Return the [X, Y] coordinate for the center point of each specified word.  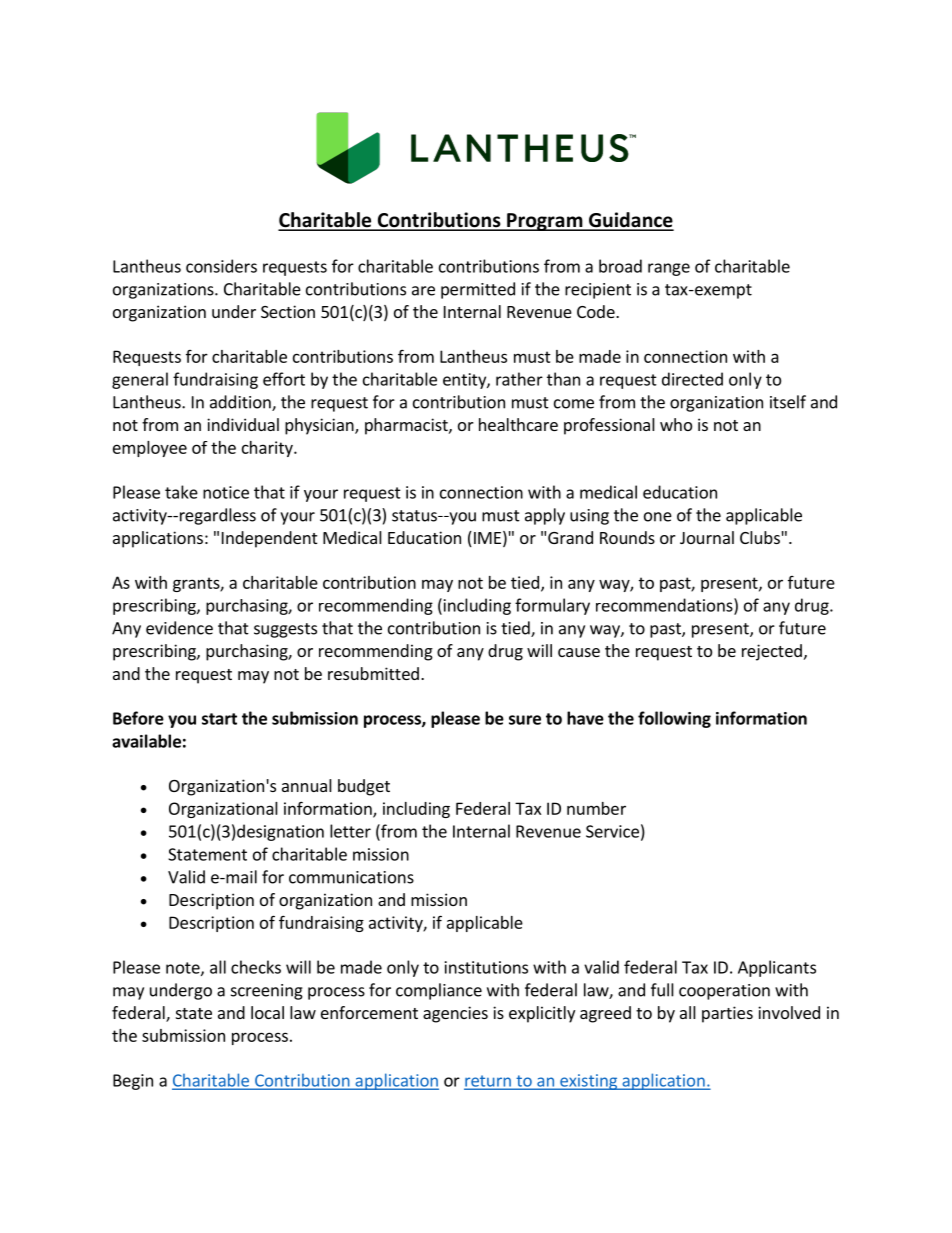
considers [221, 266]
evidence [179, 628]
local [267, 1012]
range [669, 269]
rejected [772, 652]
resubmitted [373, 673]
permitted [478, 290]
